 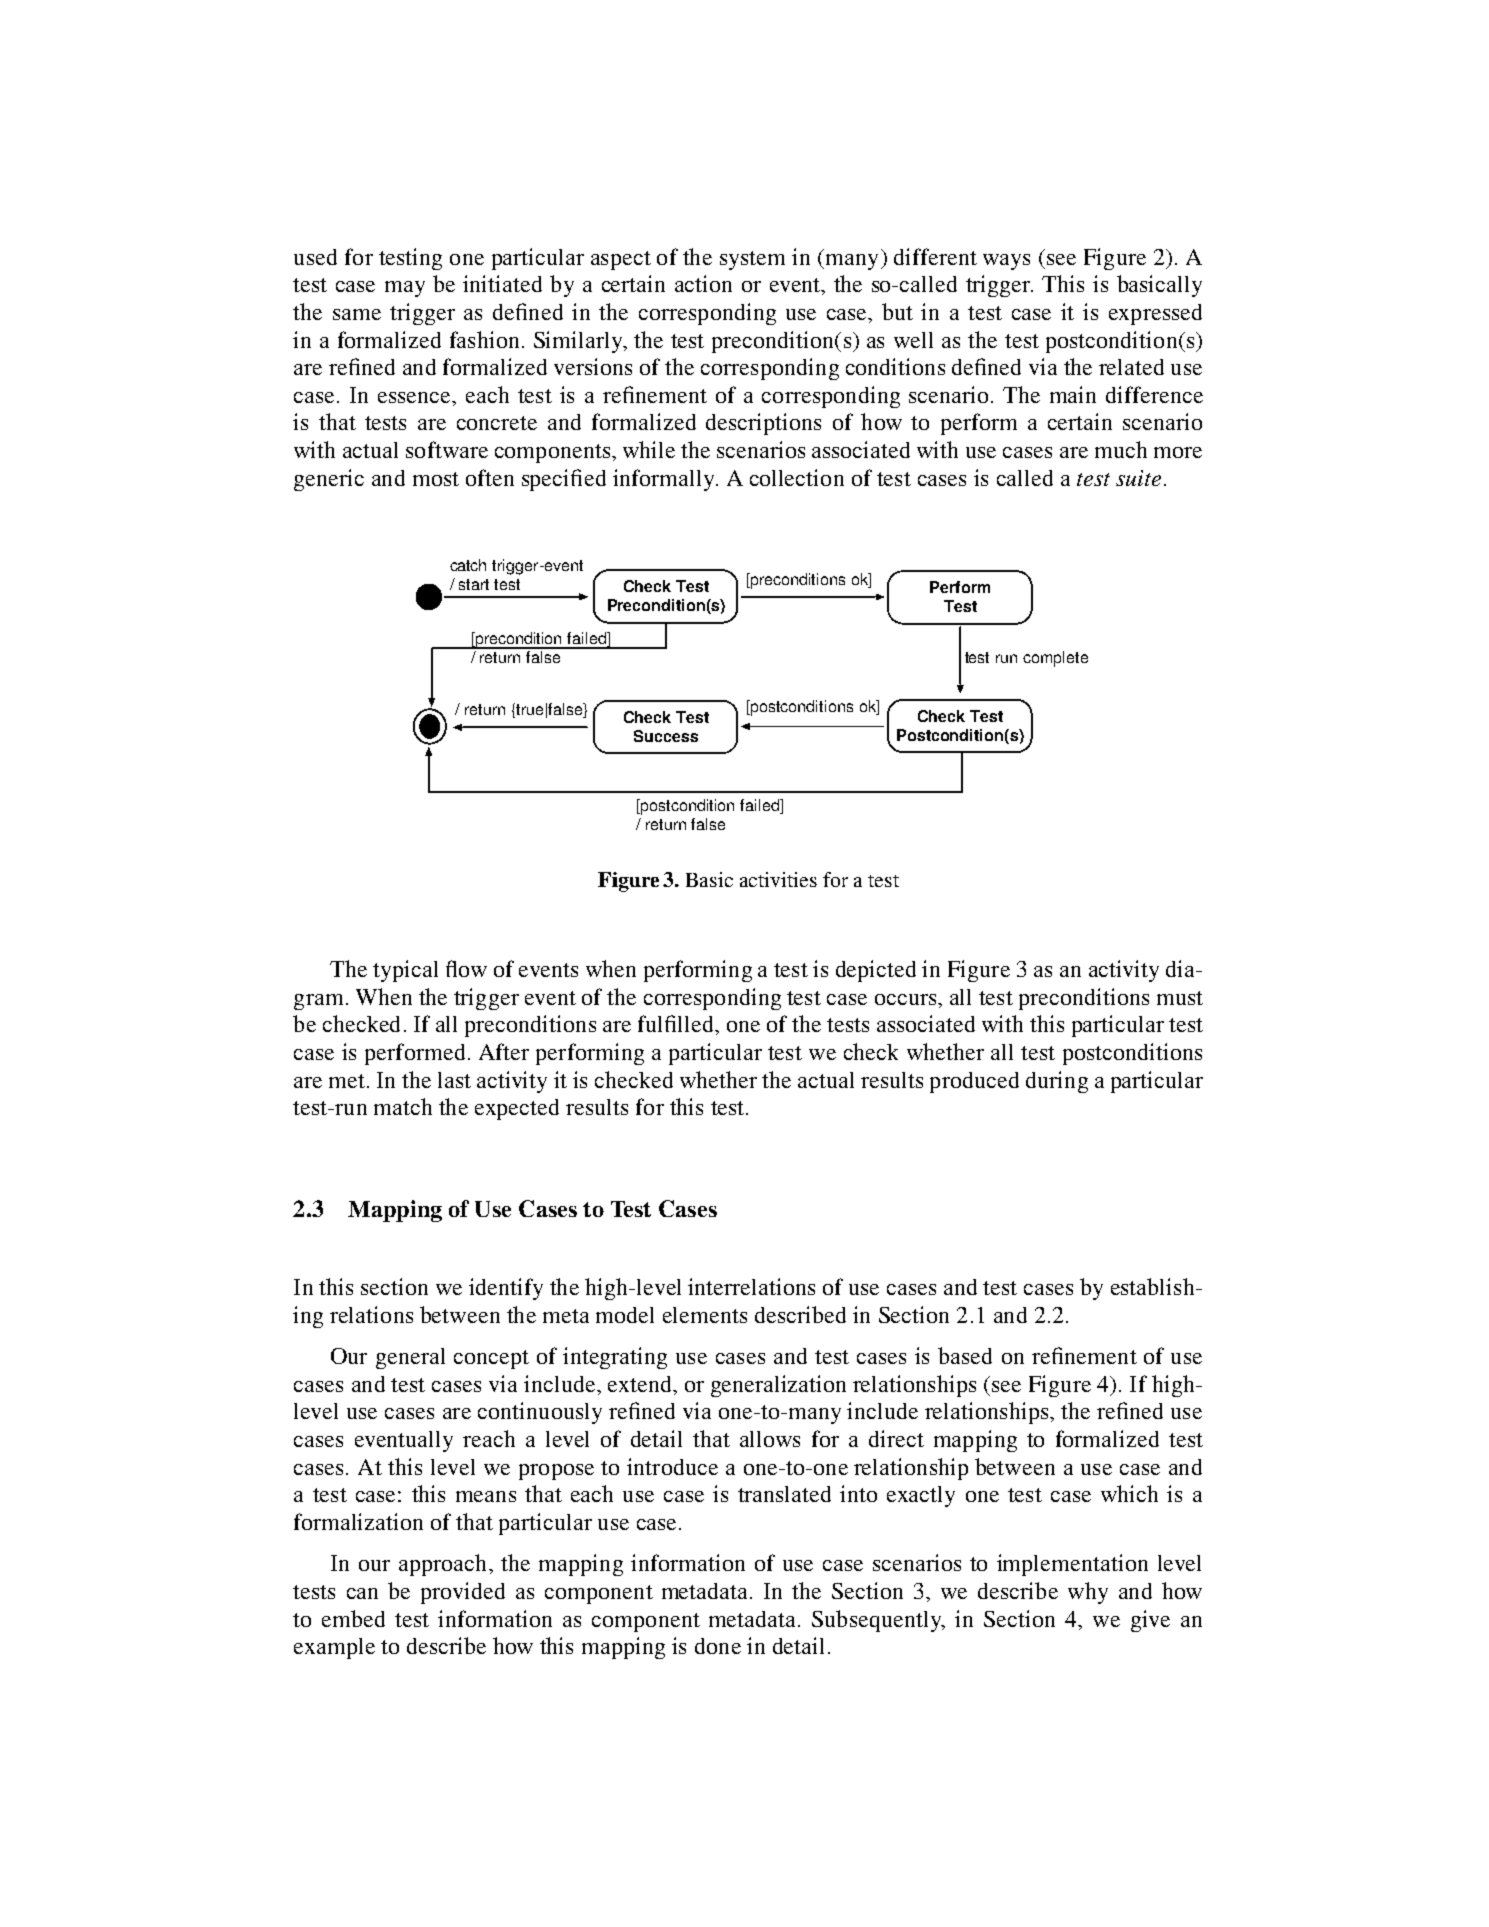 What do you see at coordinates (474, 584) in the page?
I see `start` at bounding box center [474, 584].
